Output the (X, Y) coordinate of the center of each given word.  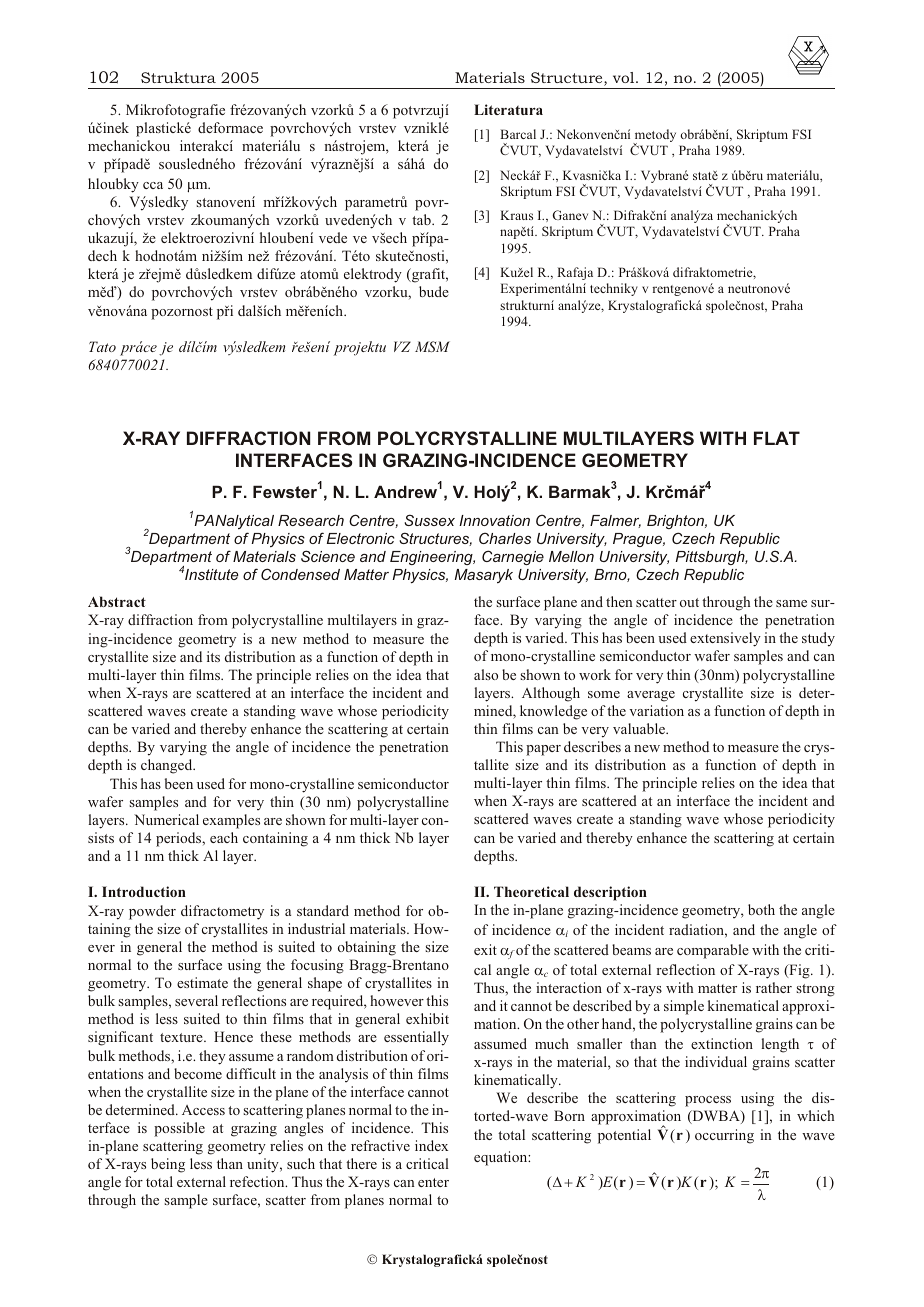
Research (311, 520)
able (654, 728)
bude (434, 291)
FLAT (777, 438)
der (165, 910)
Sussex (429, 520)
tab (422, 219)
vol (625, 77)
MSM (432, 346)
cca (153, 185)
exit (485, 949)
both (761, 909)
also (486, 674)
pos (165, 1131)
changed (168, 766)
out (689, 602)
